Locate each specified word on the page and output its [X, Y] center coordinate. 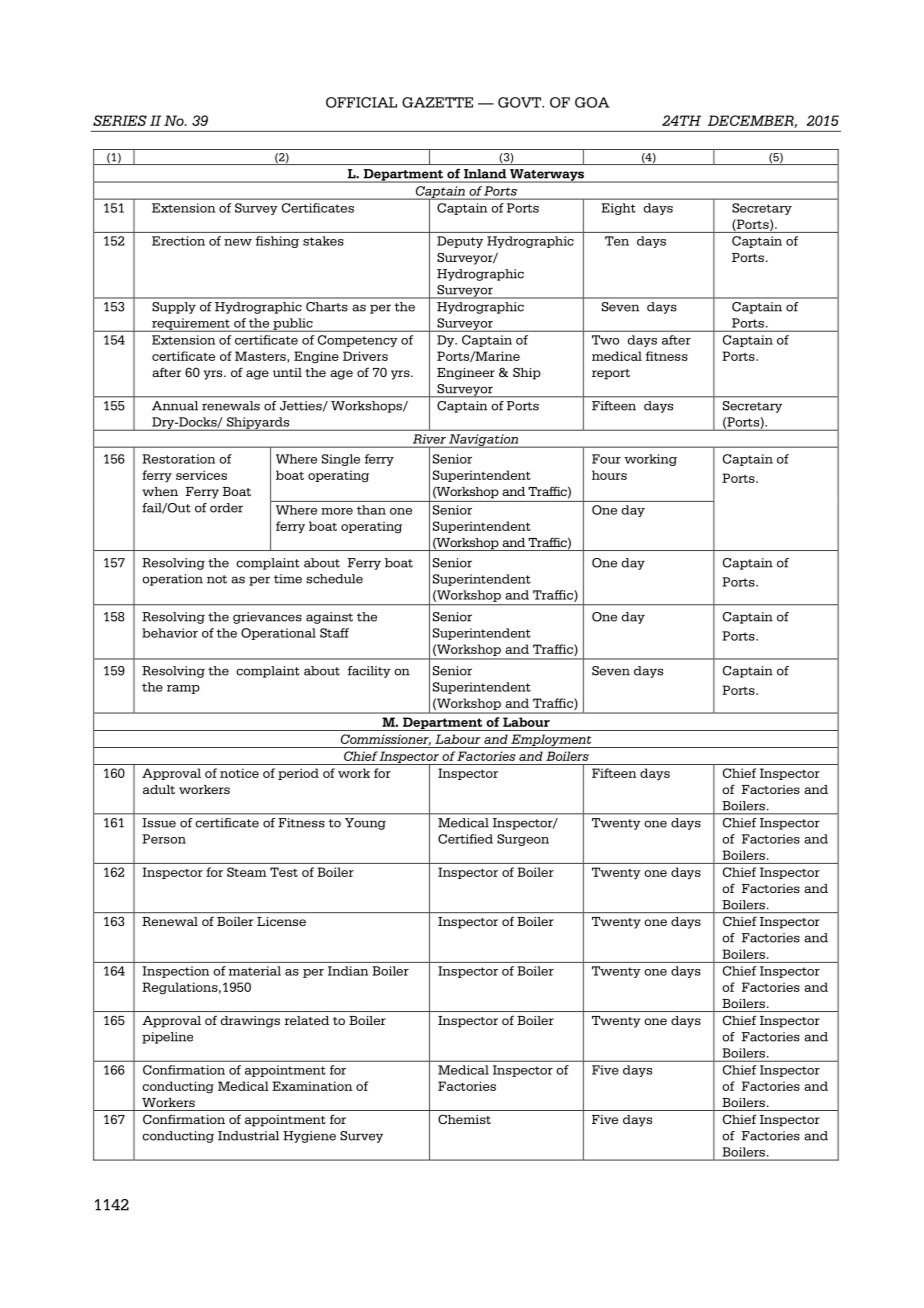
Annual [175, 406]
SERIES [120, 120]
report [611, 374]
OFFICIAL [361, 102]
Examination [312, 1086]
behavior [170, 633]
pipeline [167, 1038]
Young [365, 824]
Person [164, 839]
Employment [551, 741]
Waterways [547, 176]
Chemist [464, 1119]
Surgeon [523, 840]
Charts [327, 307]
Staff [334, 633]
